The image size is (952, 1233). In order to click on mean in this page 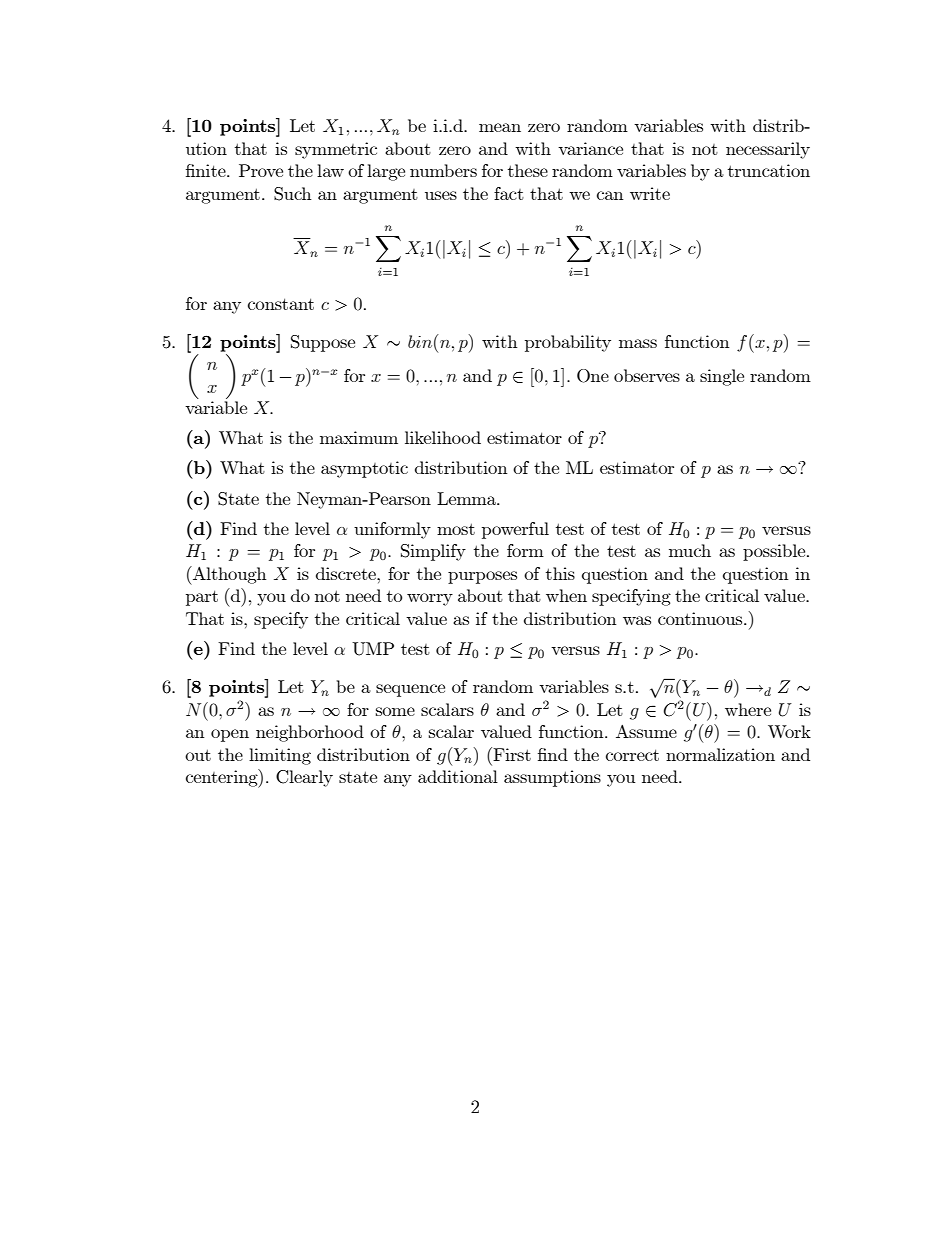, I will do `click(500, 127)`.
